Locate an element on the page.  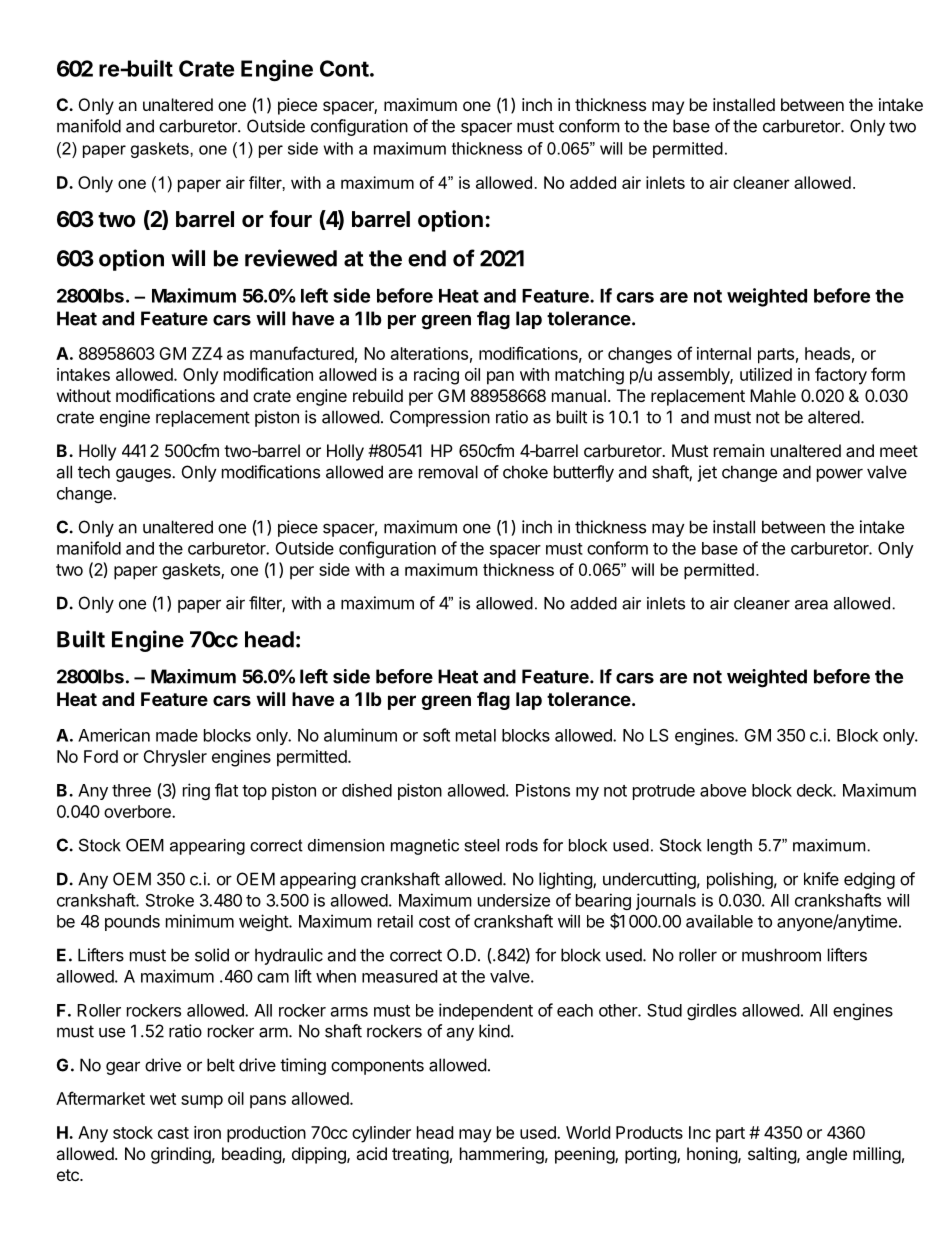
four is located at coordinates (290, 218).
